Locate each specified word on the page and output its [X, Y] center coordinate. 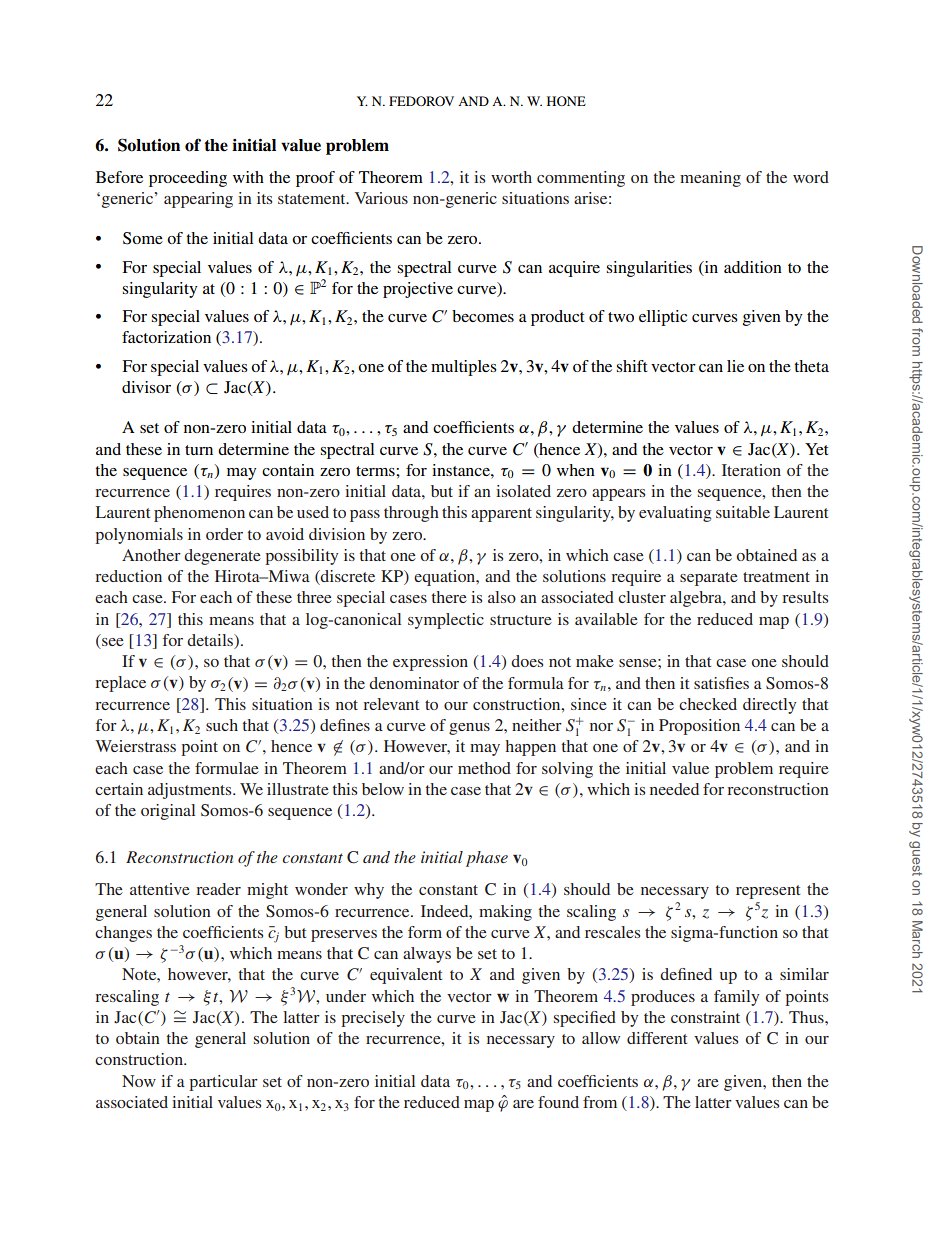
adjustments [191, 791]
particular [223, 1083]
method [484, 768]
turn [199, 450]
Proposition [699, 727]
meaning [710, 179]
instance [462, 470]
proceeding [188, 179]
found [558, 1102]
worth [511, 177]
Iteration [751, 470]
